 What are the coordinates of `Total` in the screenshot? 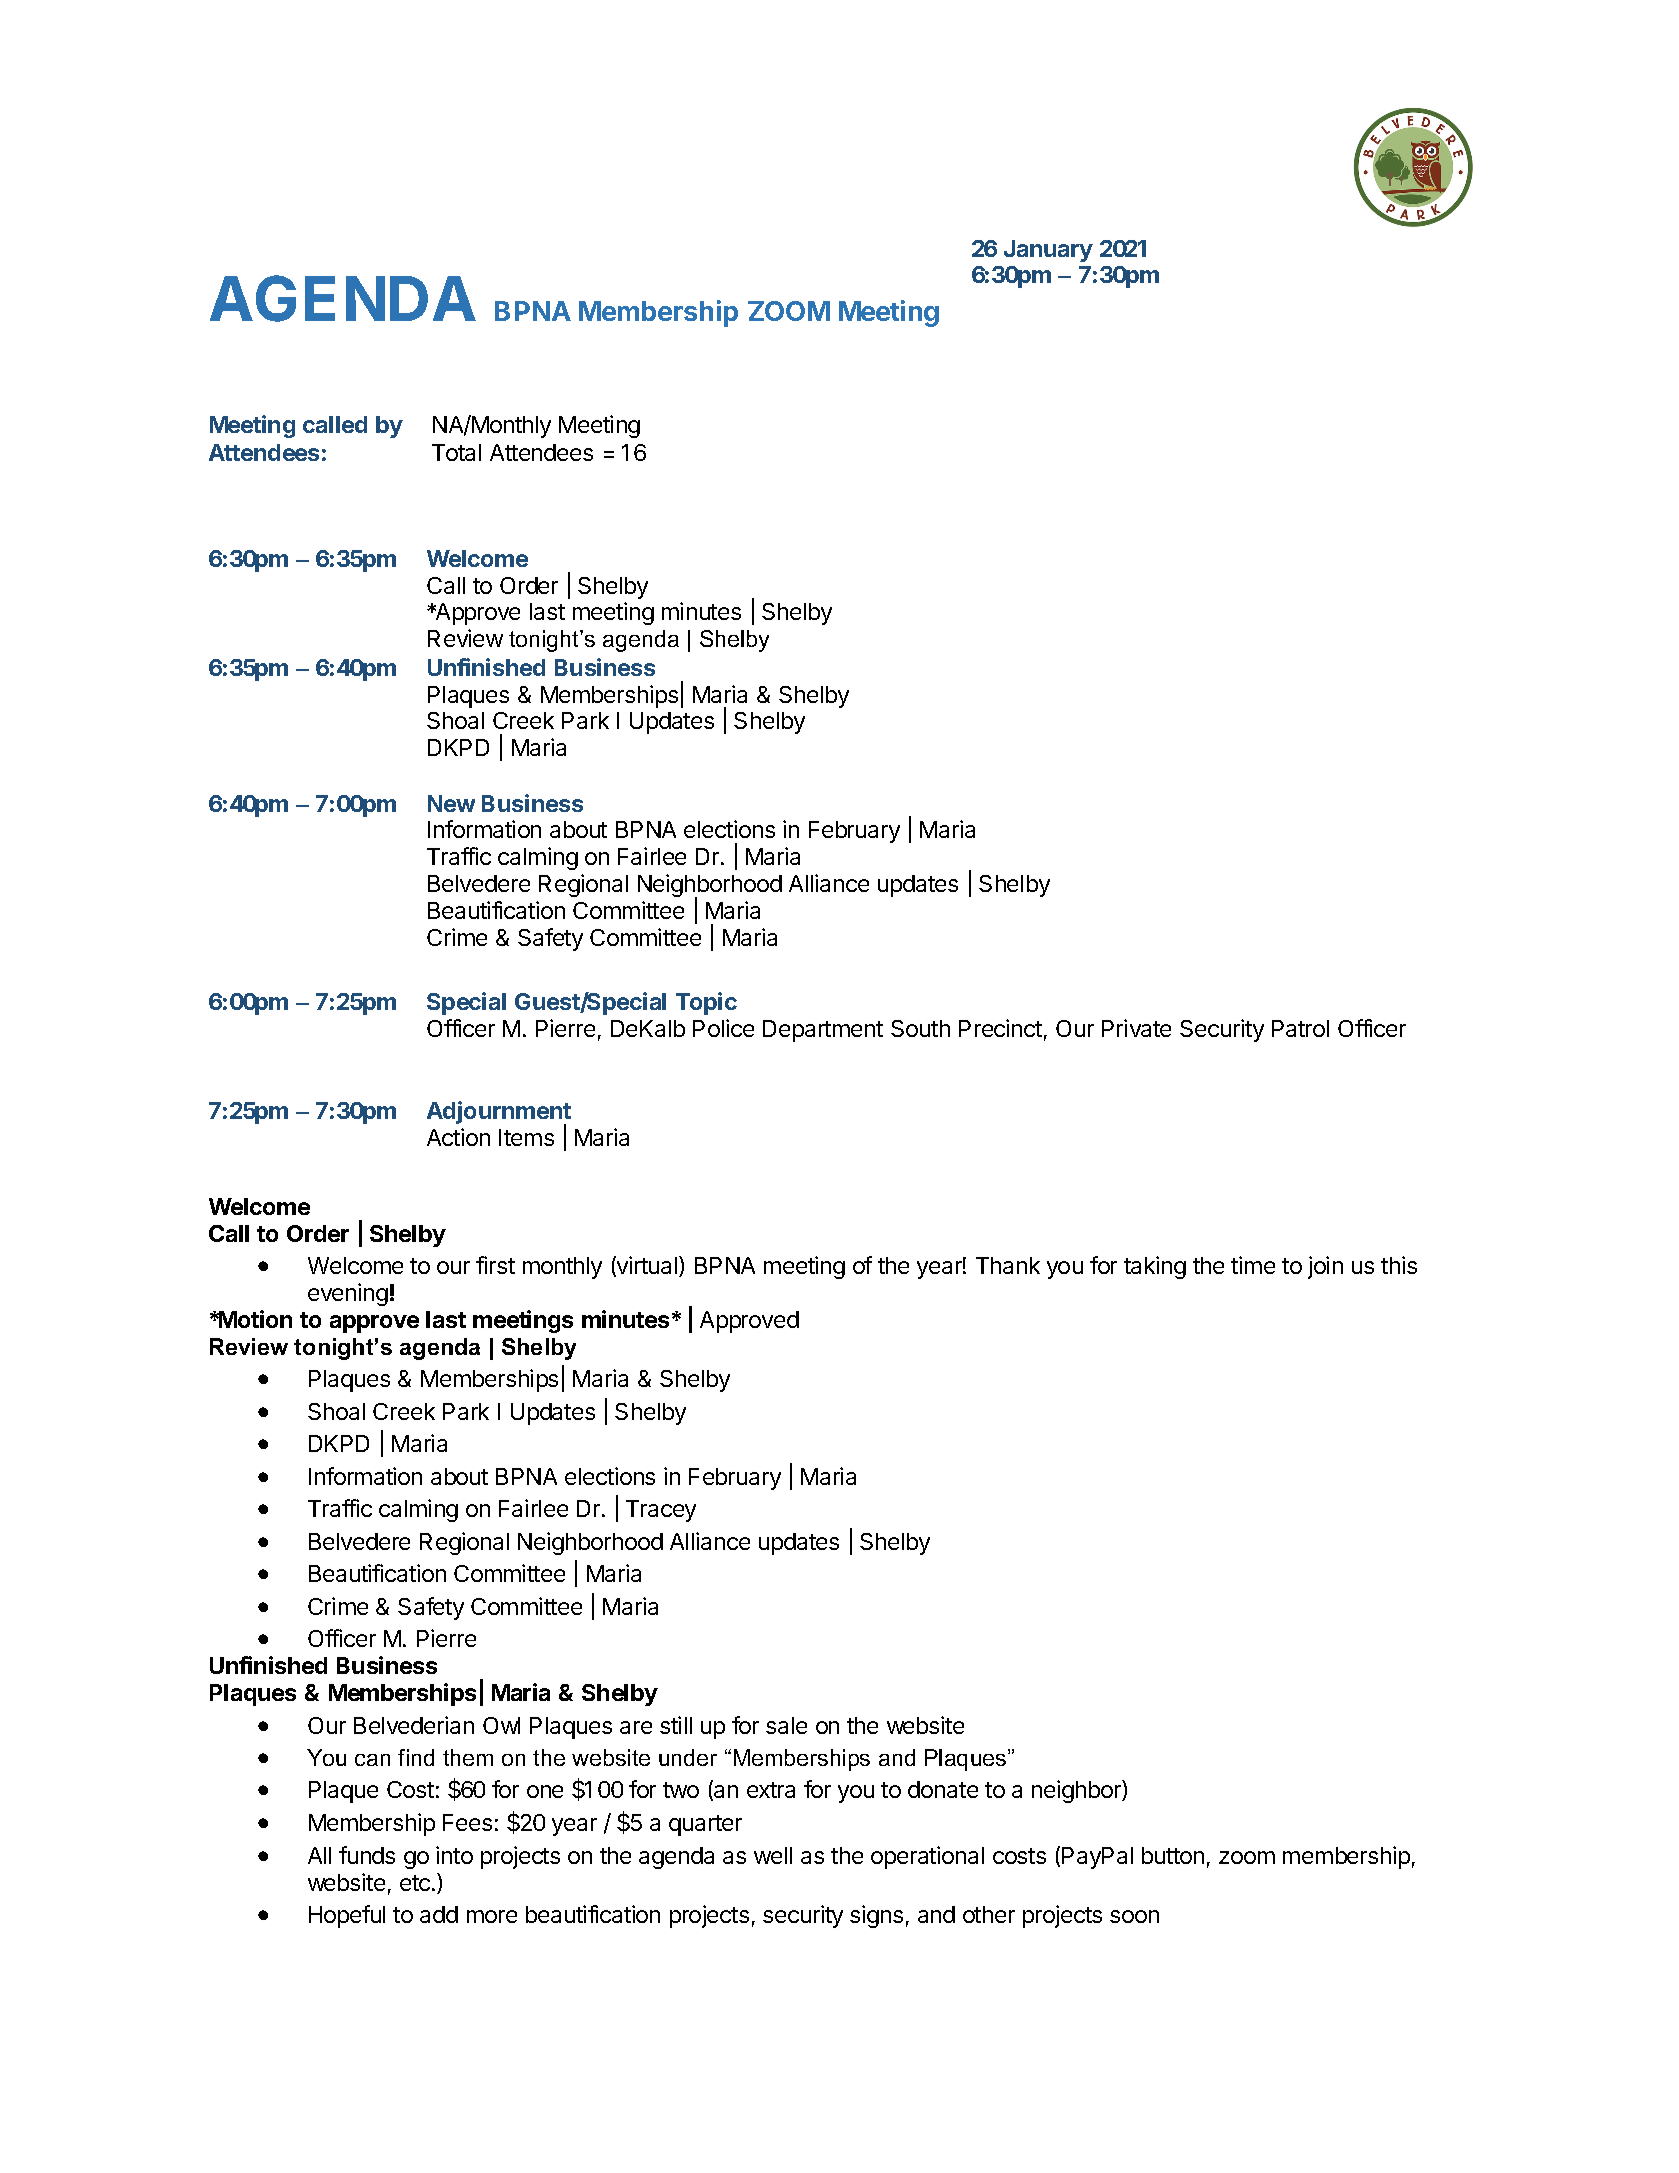 It's located at (456, 452).
